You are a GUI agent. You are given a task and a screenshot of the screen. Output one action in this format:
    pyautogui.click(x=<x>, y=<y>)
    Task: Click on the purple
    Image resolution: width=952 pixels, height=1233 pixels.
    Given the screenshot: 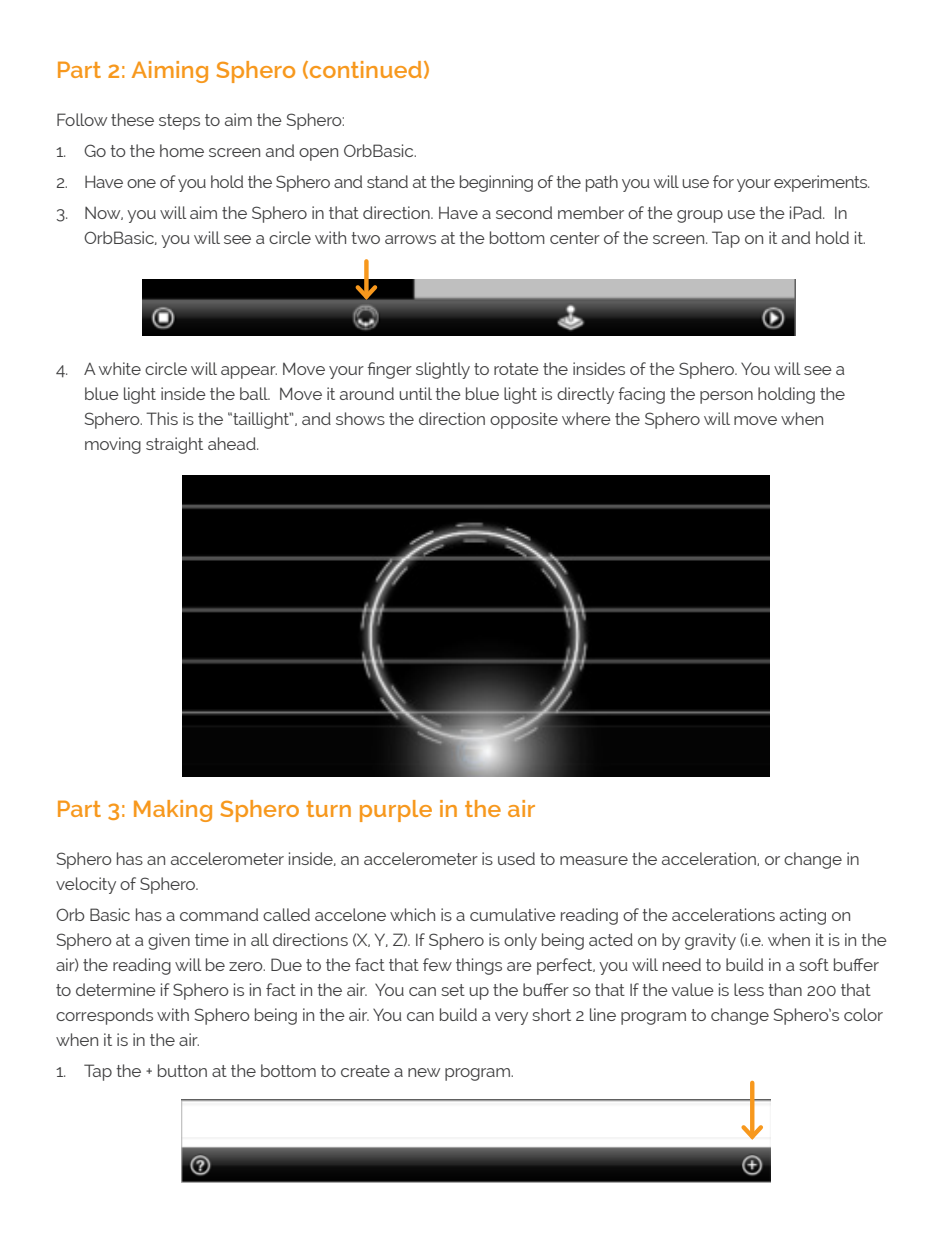 What is the action you would take?
    pyautogui.click(x=396, y=811)
